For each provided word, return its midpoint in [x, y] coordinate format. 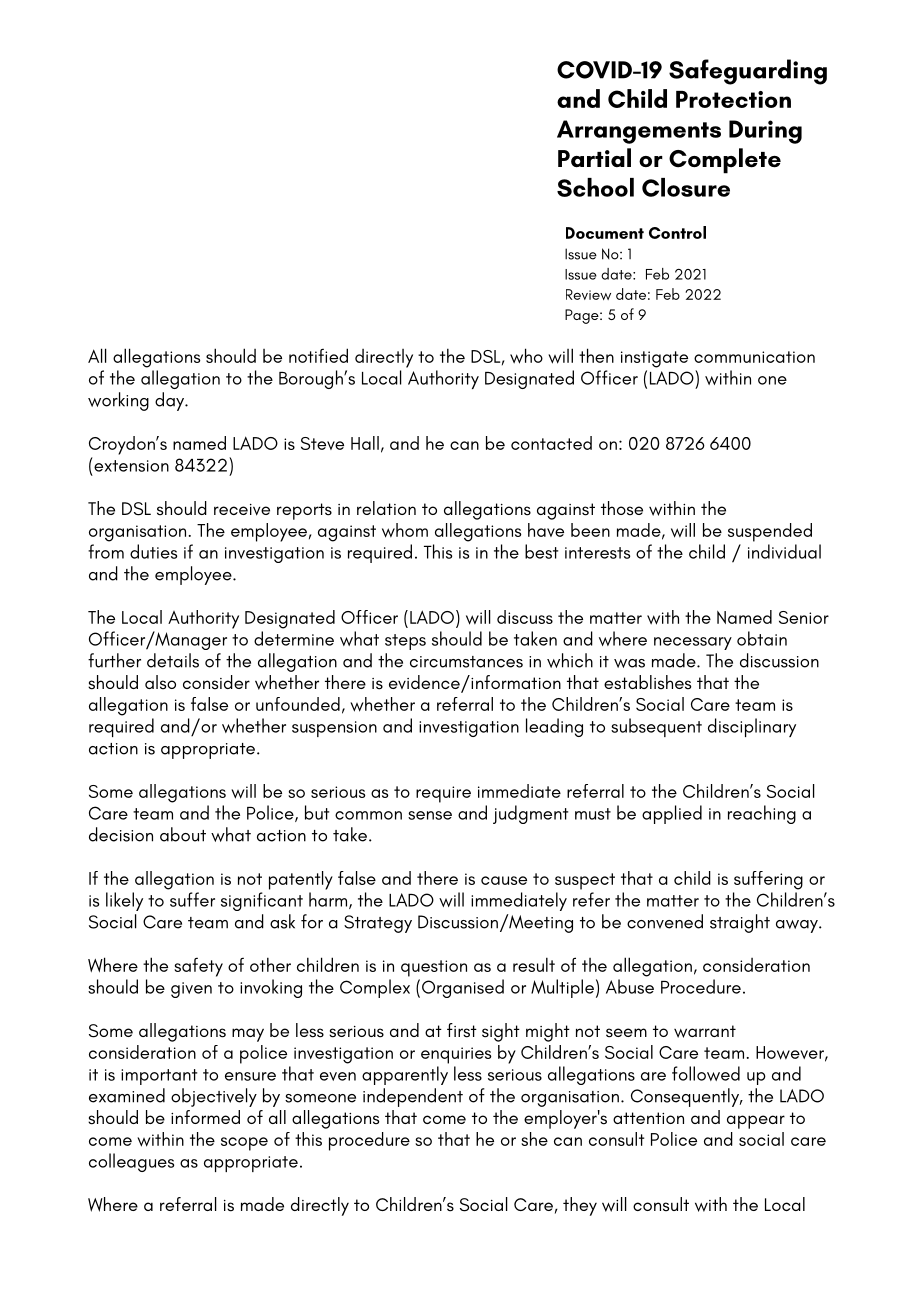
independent [413, 1097]
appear [756, 1122]
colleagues [131, 1162]
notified [318, 355]
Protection [733, 99]
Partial [594, 158]
